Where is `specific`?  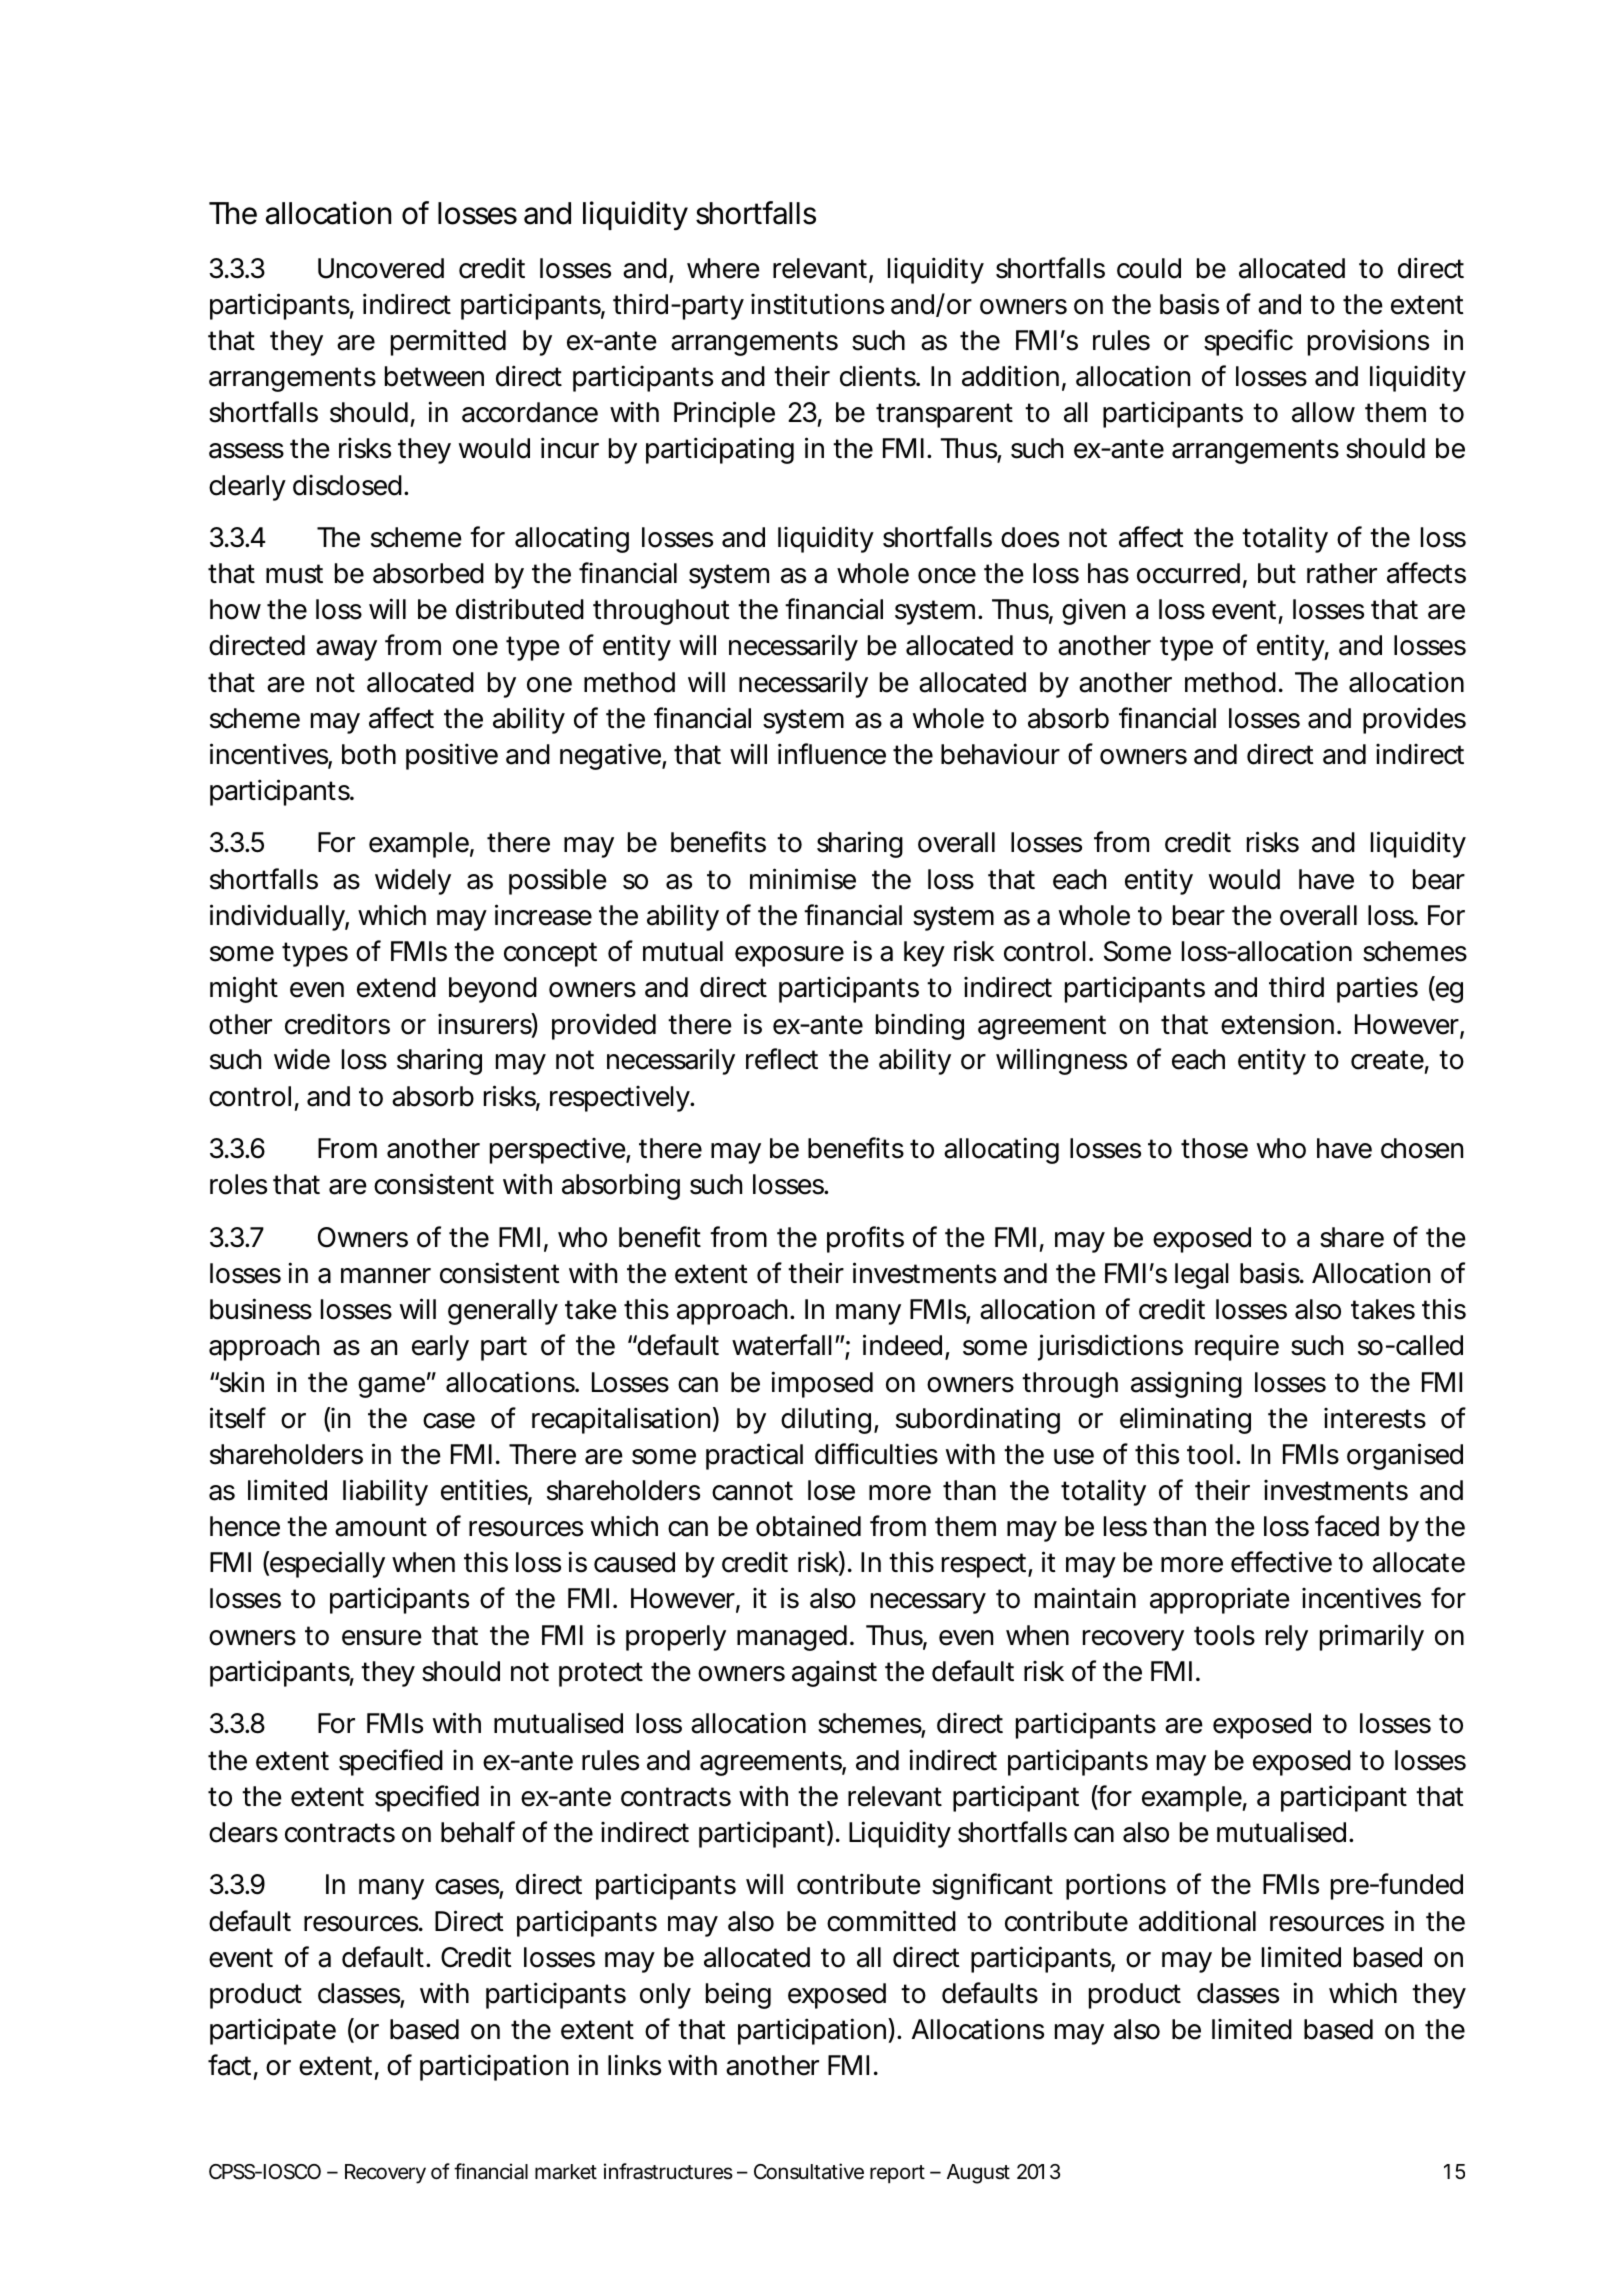 specific is located at coordinates (1248, 342).
